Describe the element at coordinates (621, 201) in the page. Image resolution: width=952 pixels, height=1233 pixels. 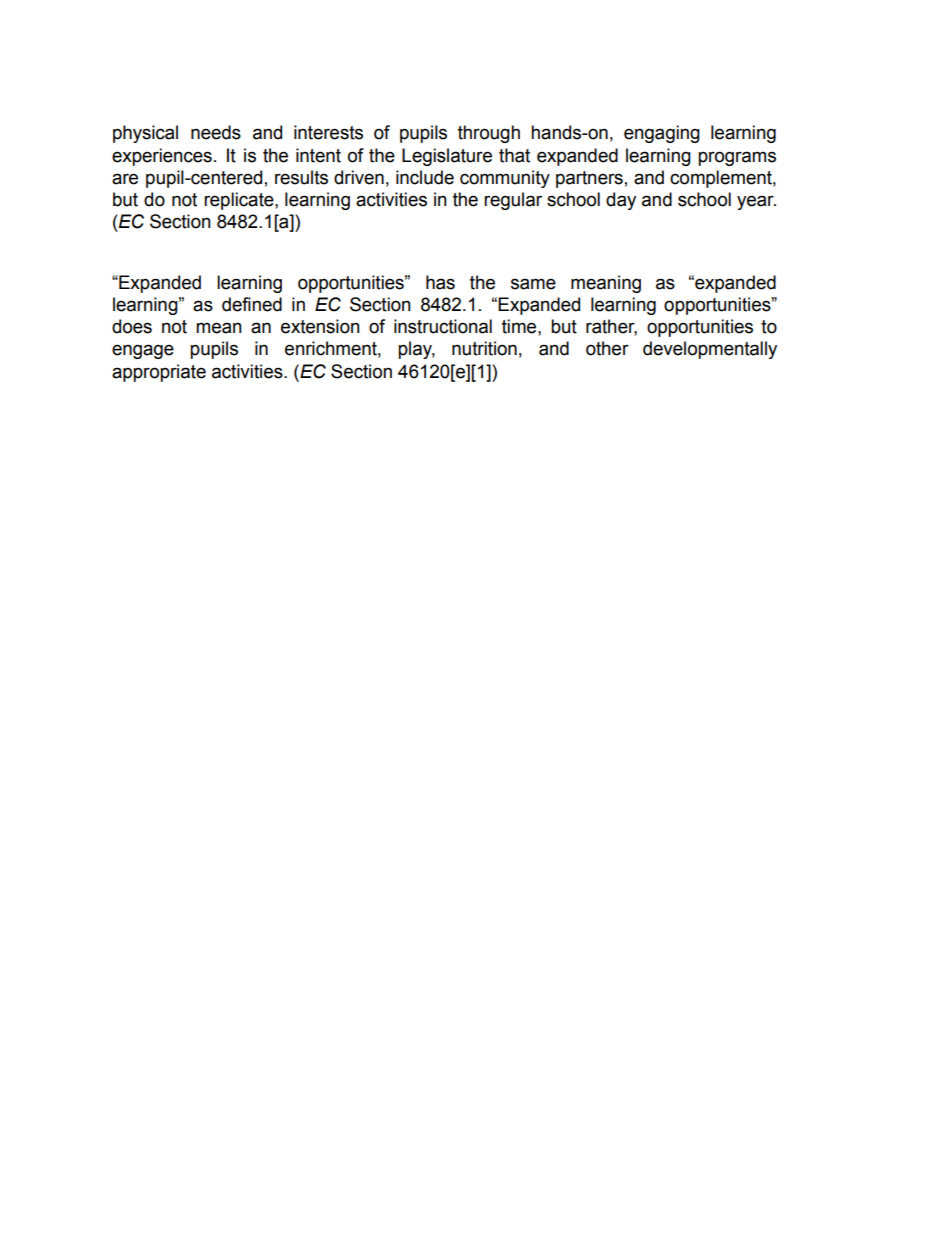
I see `day` at that location.
